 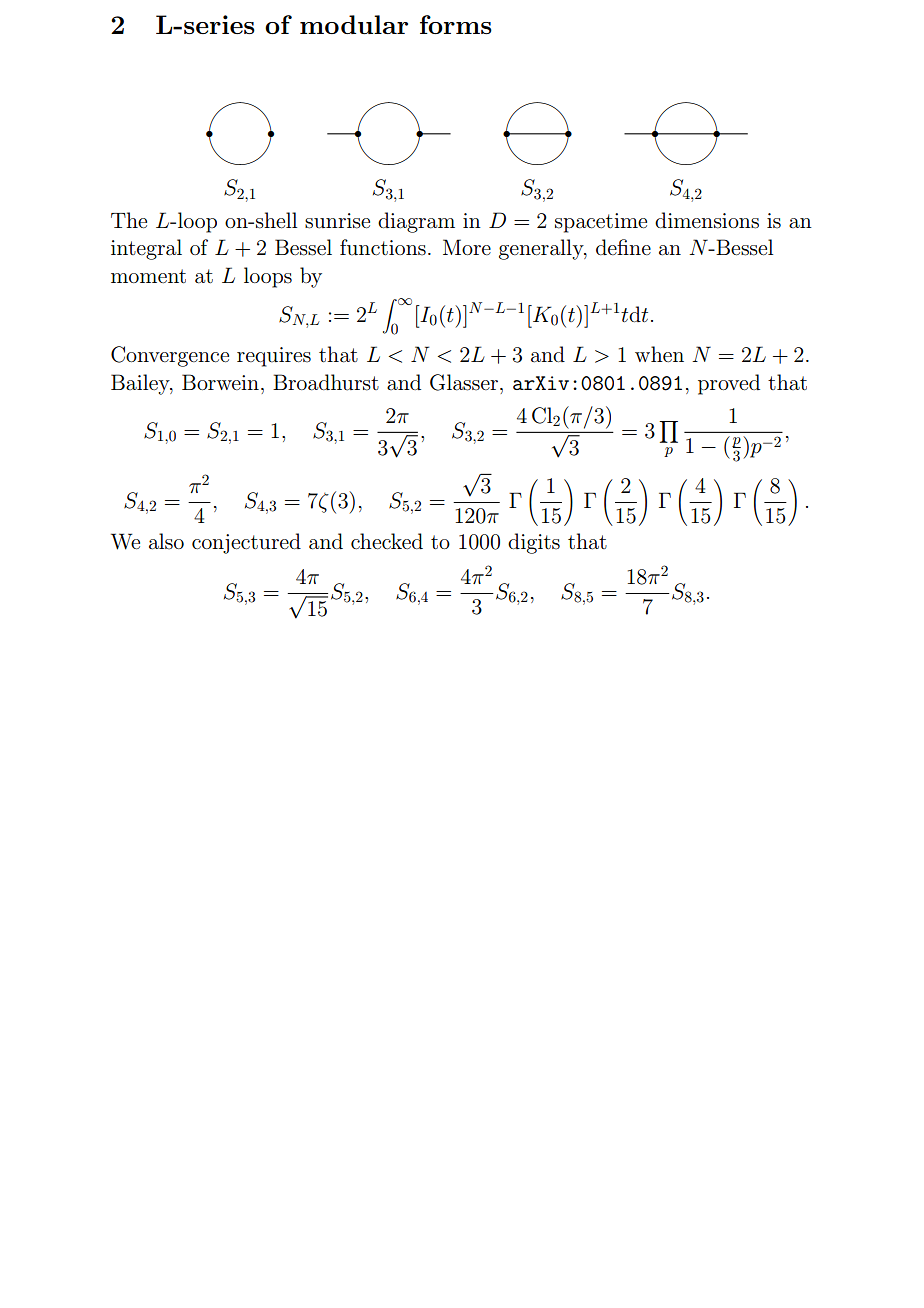 I want to click on moment, so click(x=148, y=276).
